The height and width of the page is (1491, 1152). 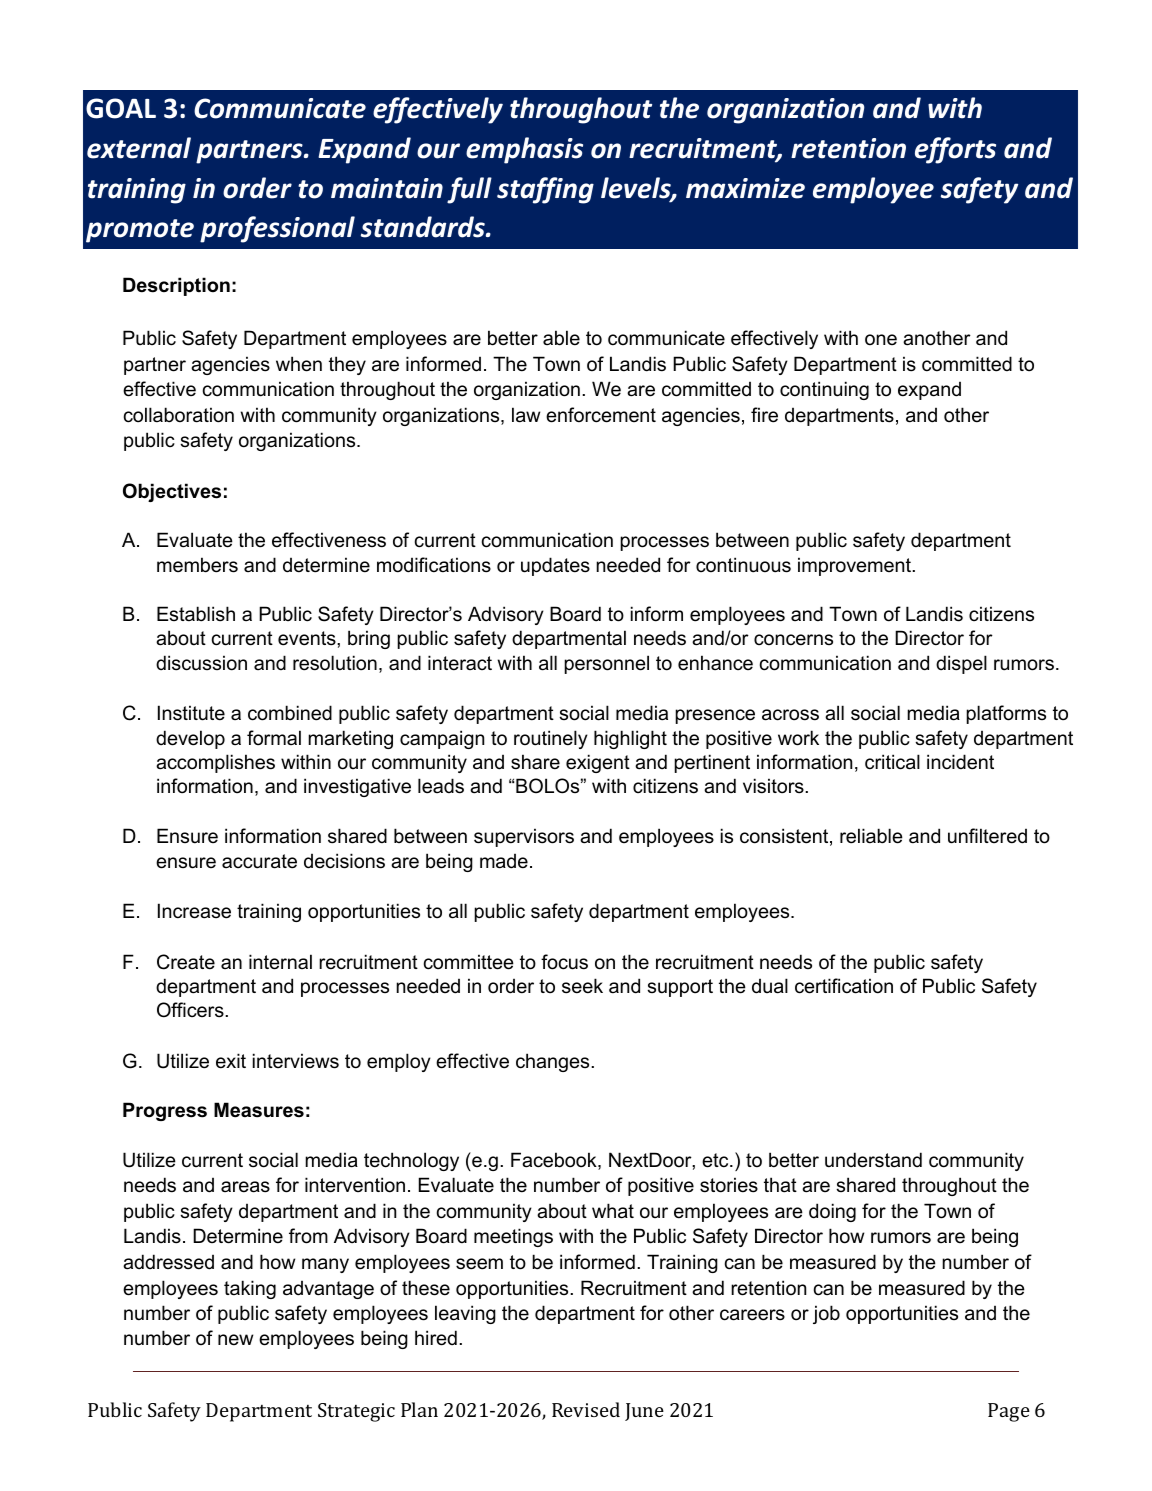 I want to click on Revised, so click(x=586, y=1409).
